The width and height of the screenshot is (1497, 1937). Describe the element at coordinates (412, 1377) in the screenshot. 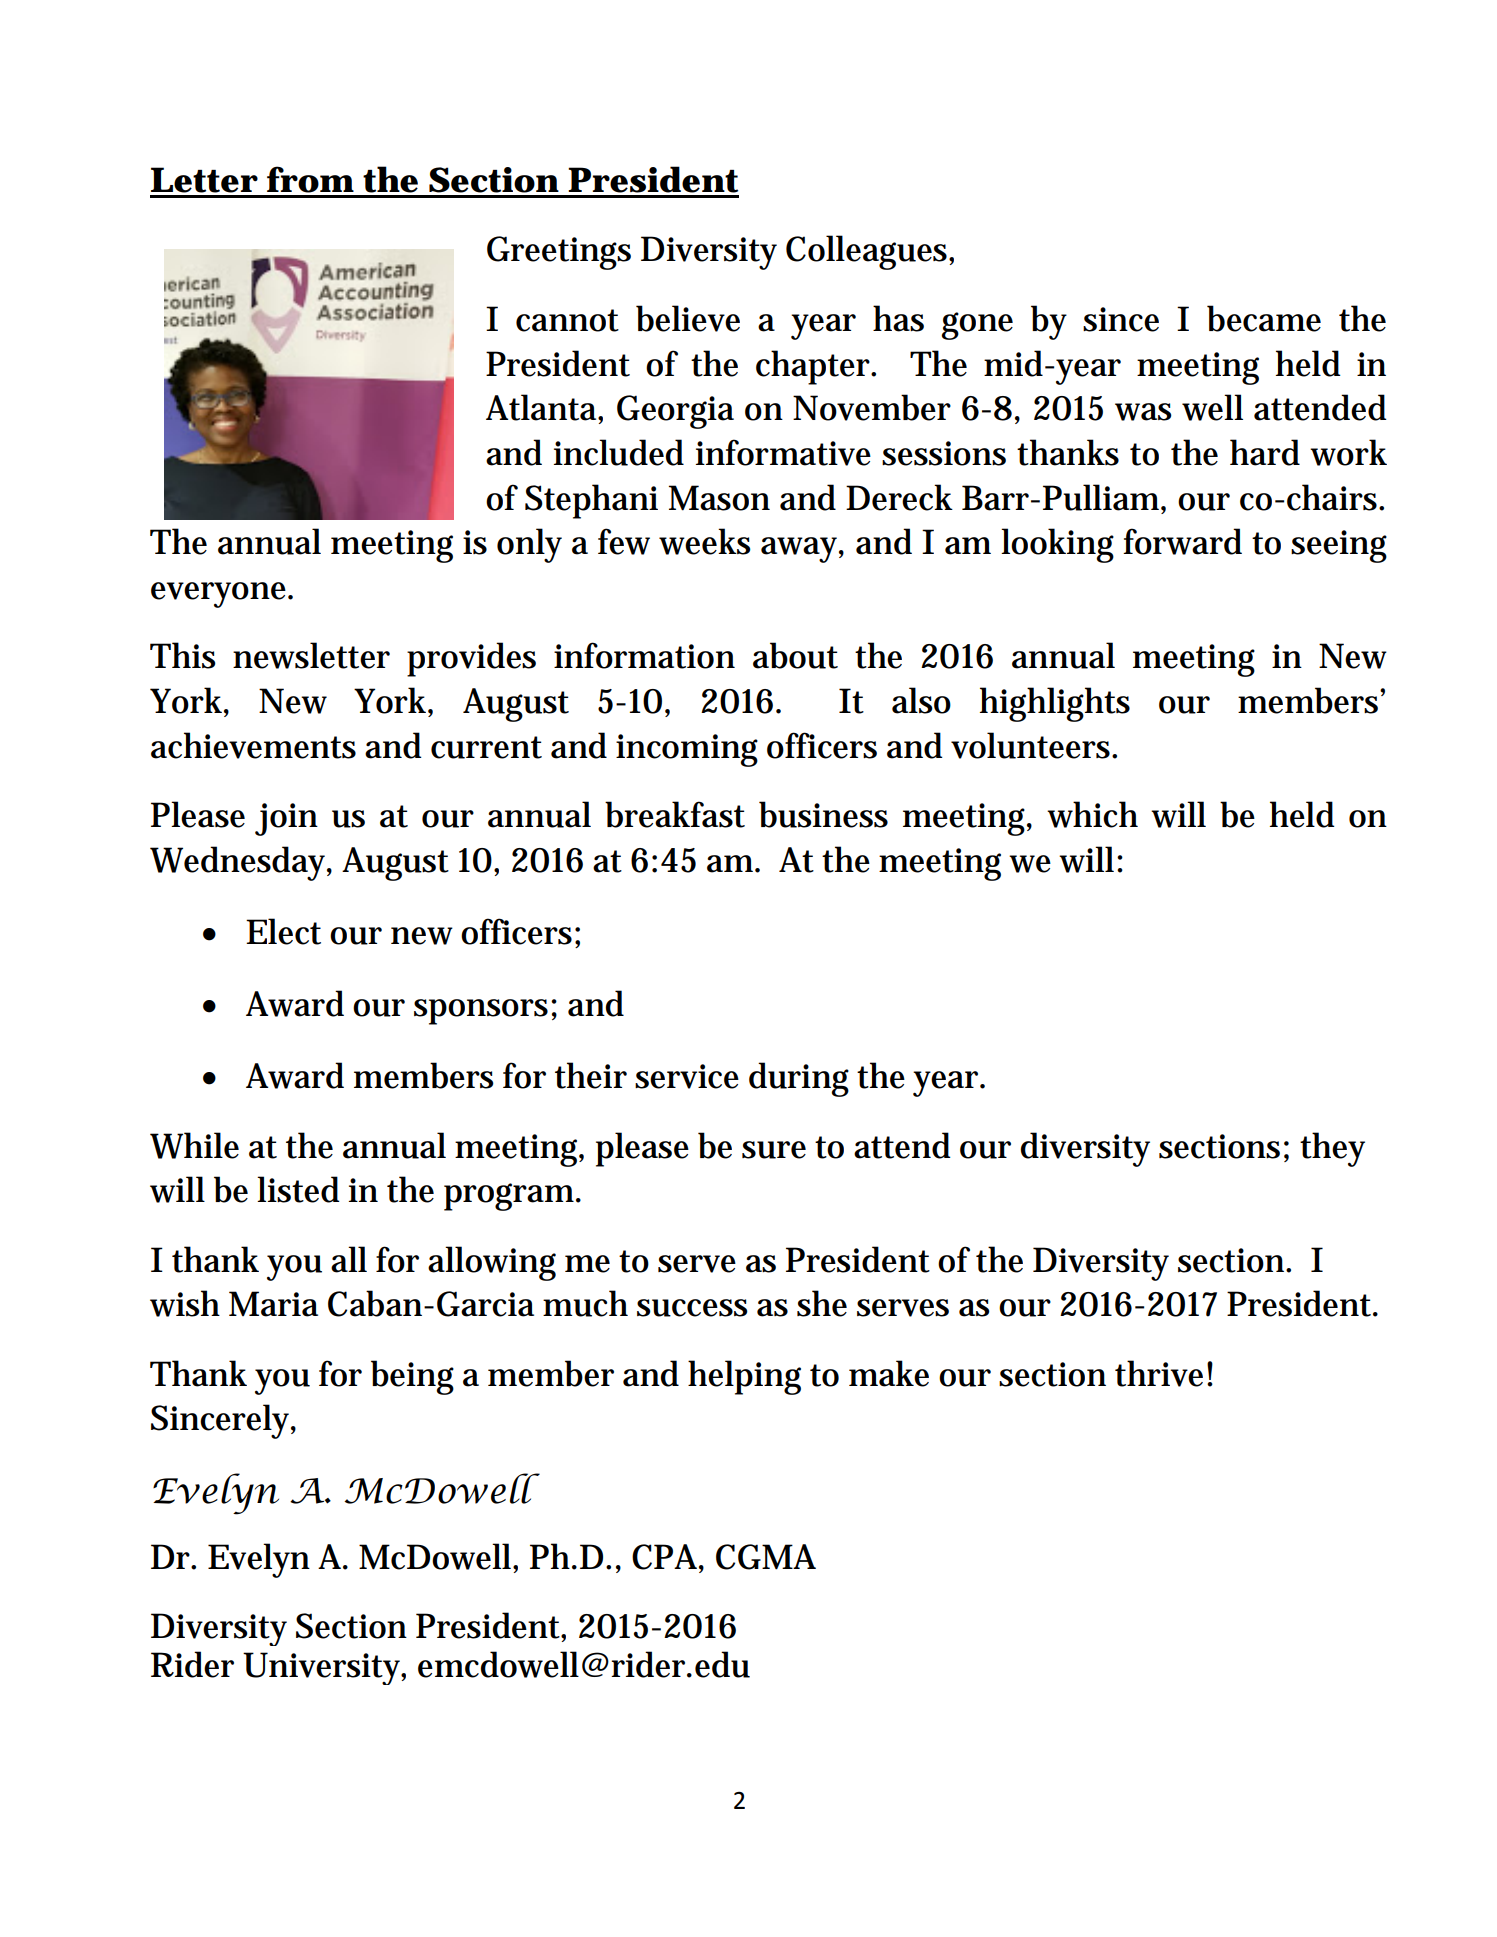

I see `being` at that location.
